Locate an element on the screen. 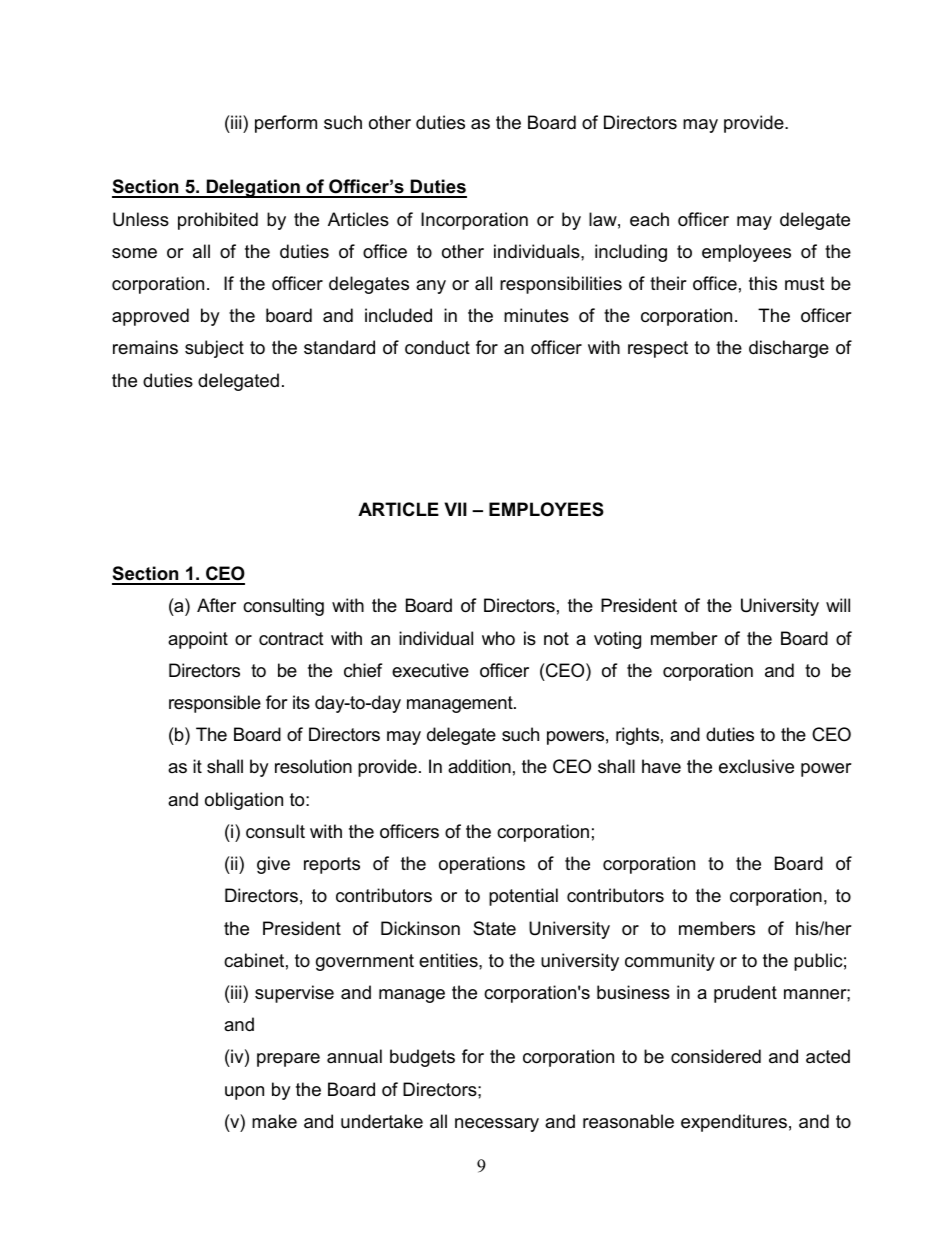 The image size is (952, 1233). each is located at coordinates (649, 219).
